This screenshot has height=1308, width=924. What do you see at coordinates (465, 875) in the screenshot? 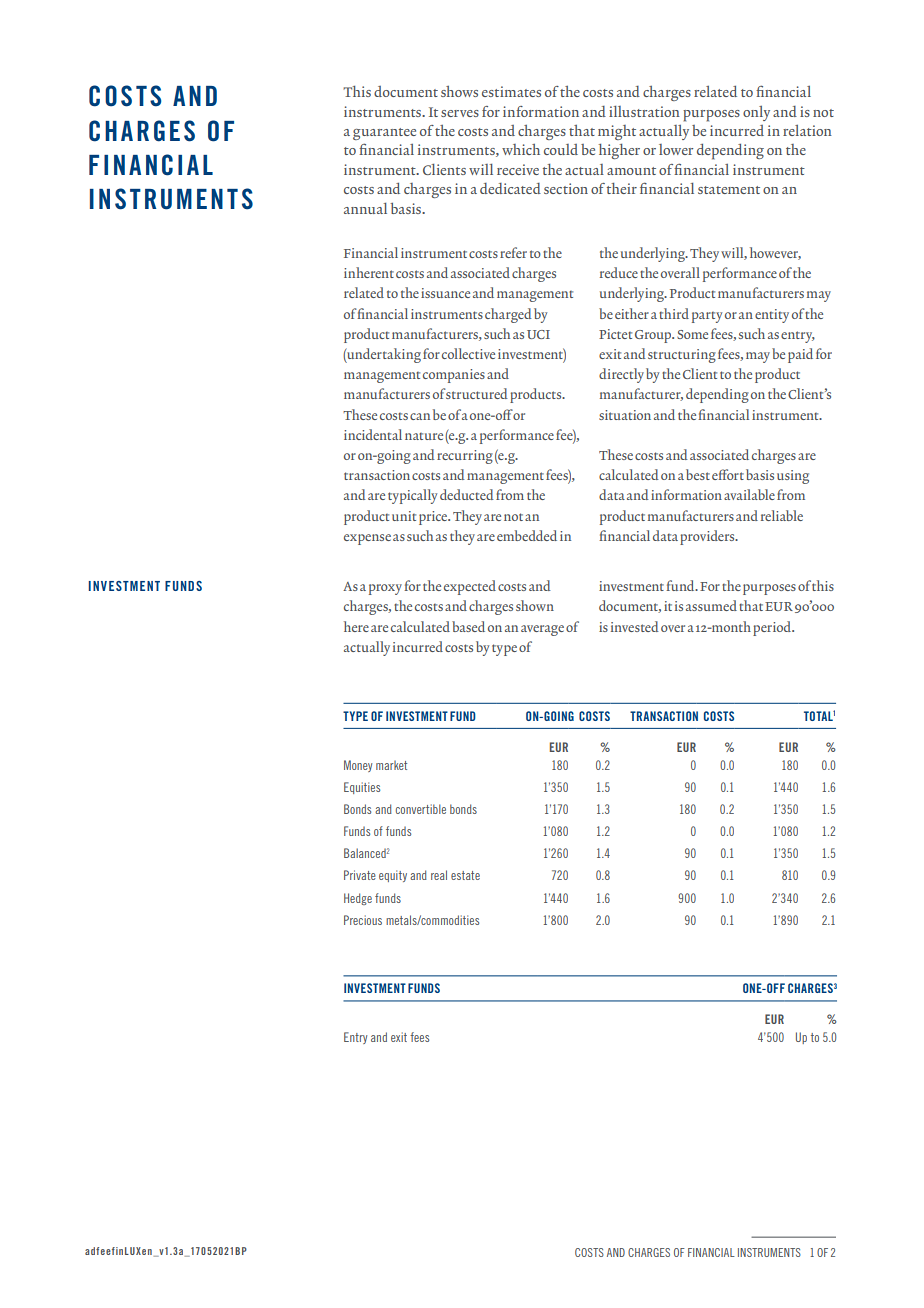
I see `estate` at bounding box center [465, 875].
